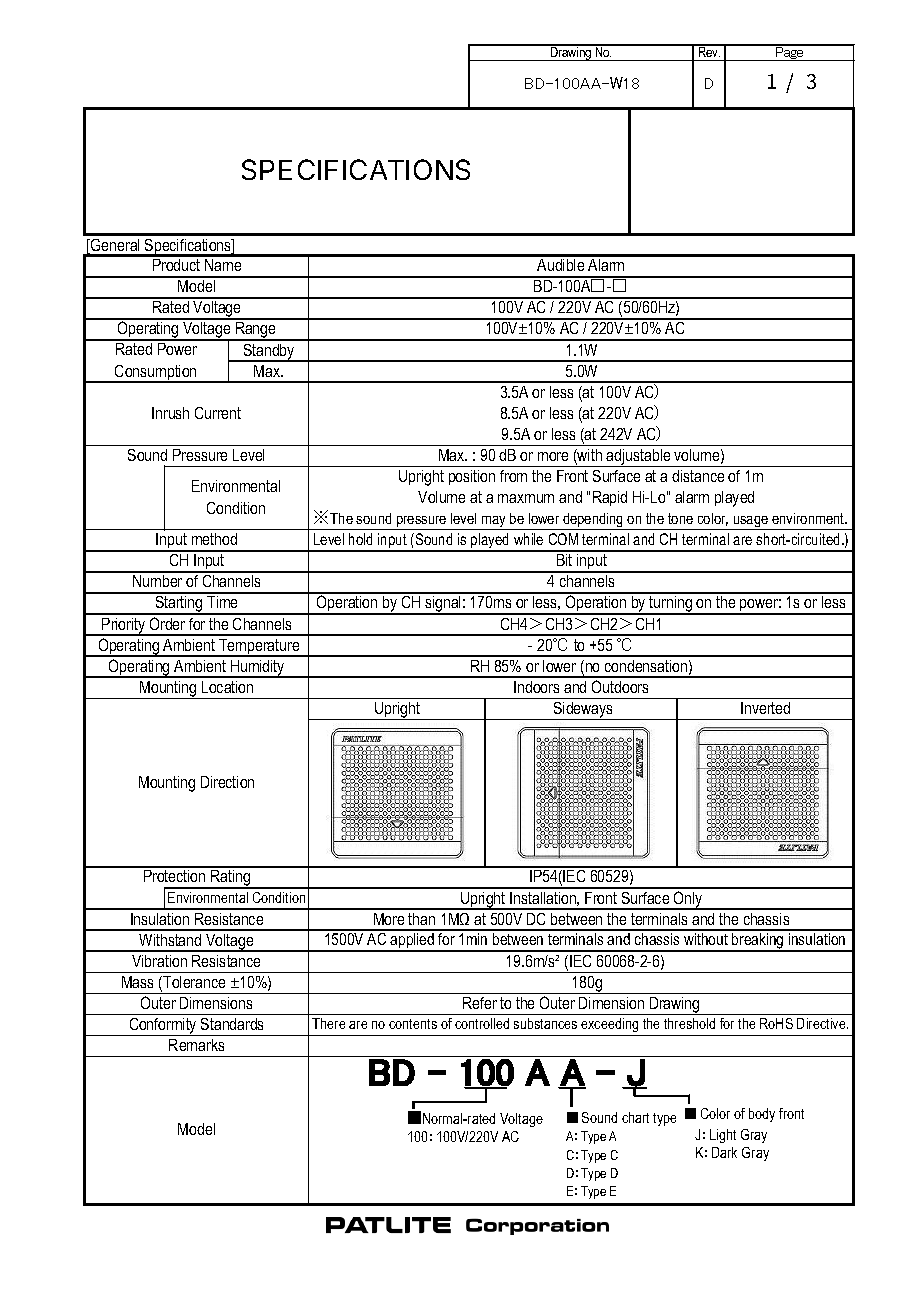 Image resolution: width=924 pixels, height=1308 pixels. I want to click on usage, so click(751, 523).
